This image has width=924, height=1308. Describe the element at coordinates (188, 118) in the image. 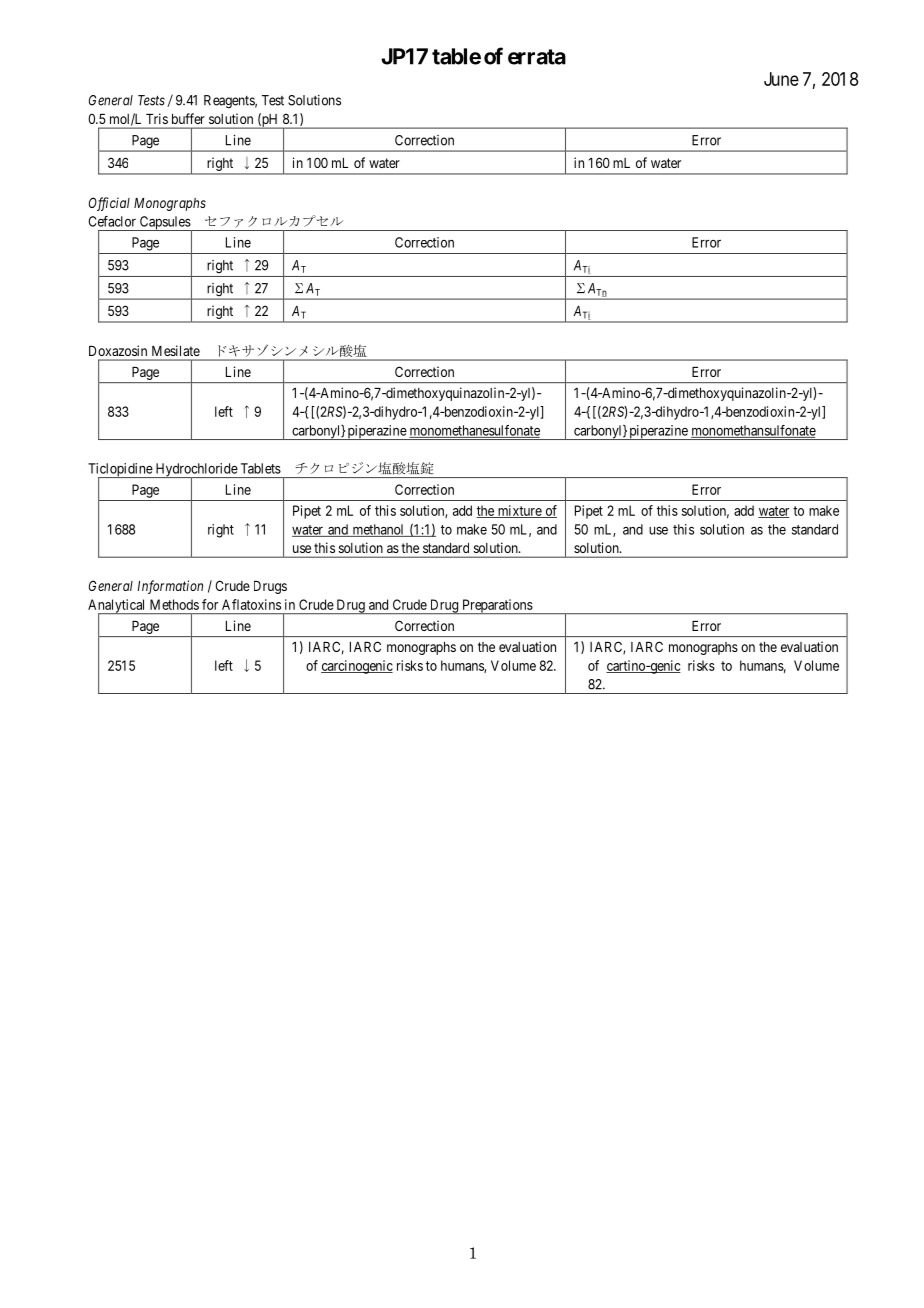

I see `buffer` at that location.
